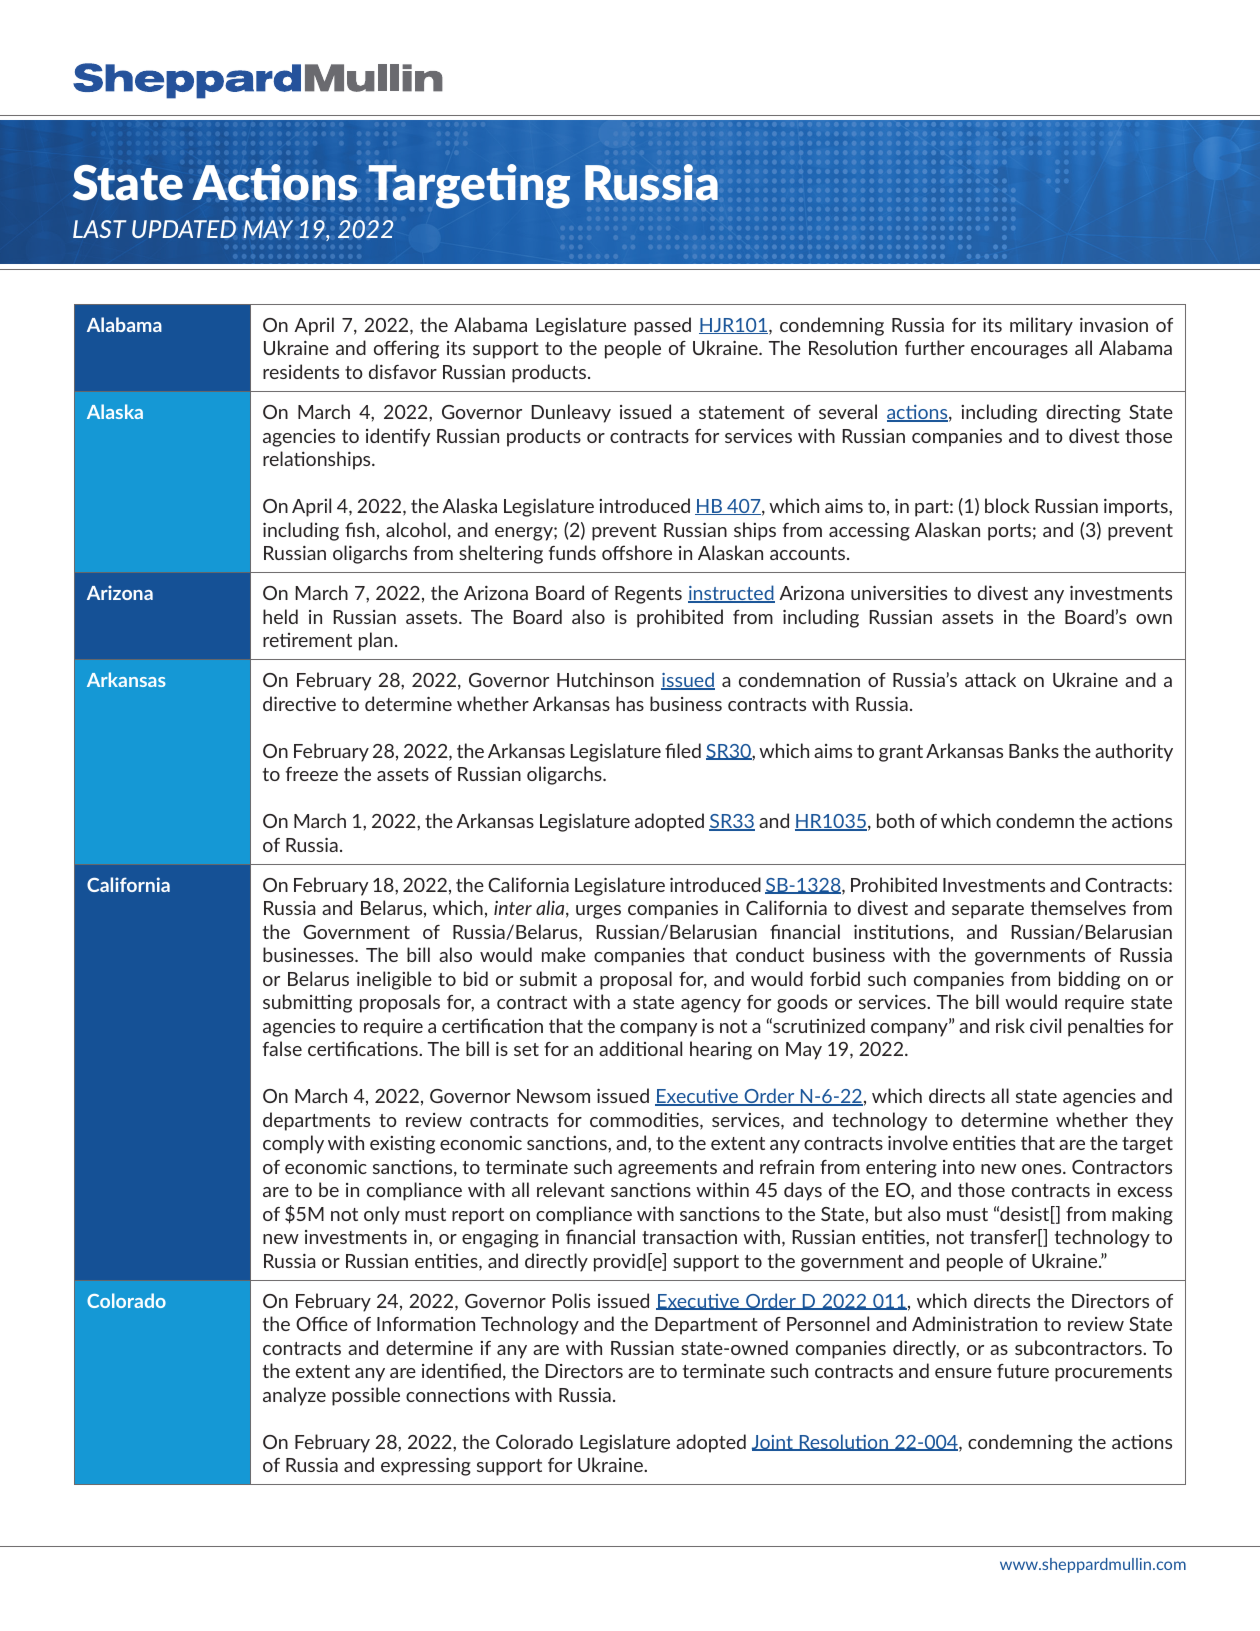  Describe the element at coordinates (637, 552) in the document. I see `offshore` at that location.
